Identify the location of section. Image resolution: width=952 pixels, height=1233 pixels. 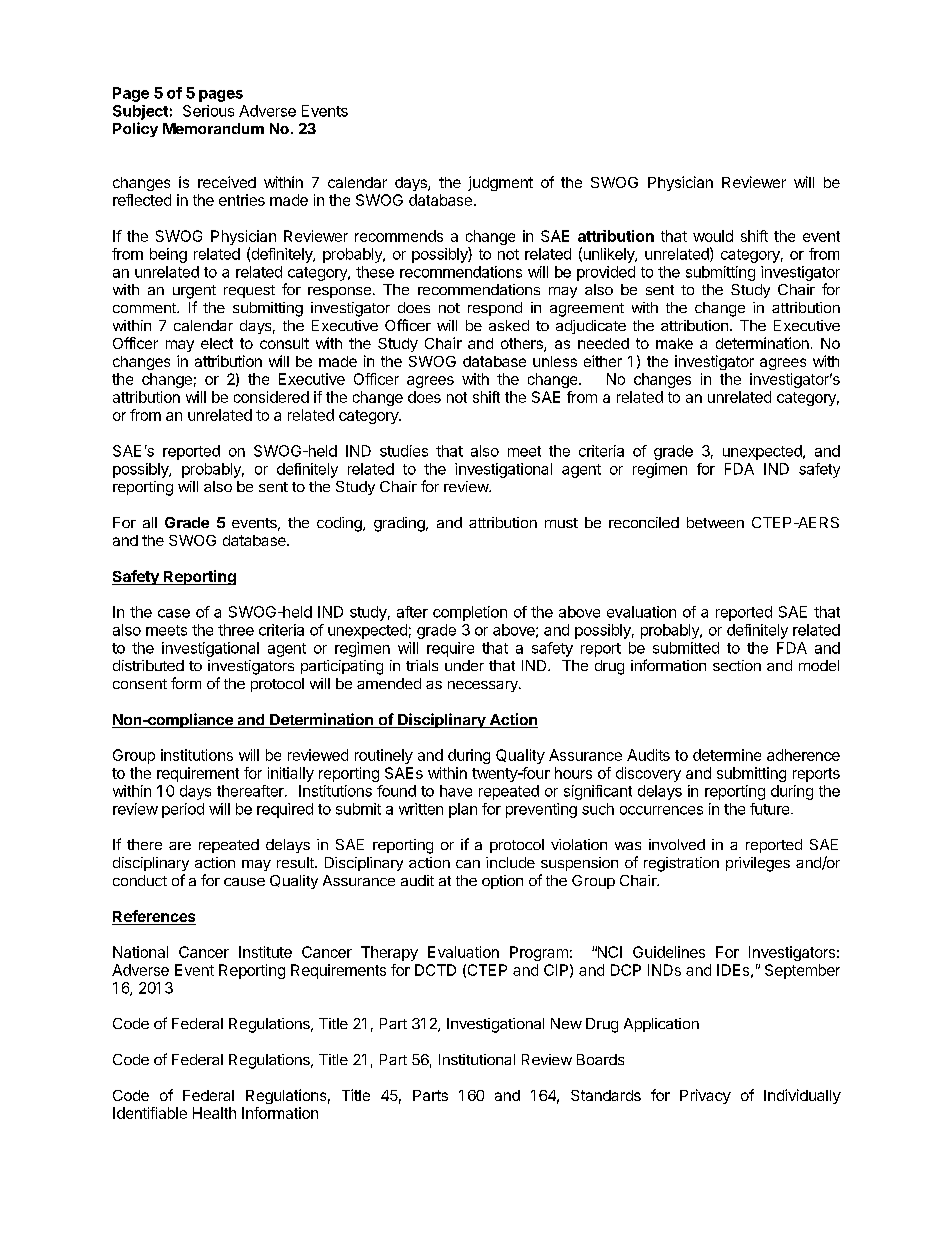
(737, 665).
